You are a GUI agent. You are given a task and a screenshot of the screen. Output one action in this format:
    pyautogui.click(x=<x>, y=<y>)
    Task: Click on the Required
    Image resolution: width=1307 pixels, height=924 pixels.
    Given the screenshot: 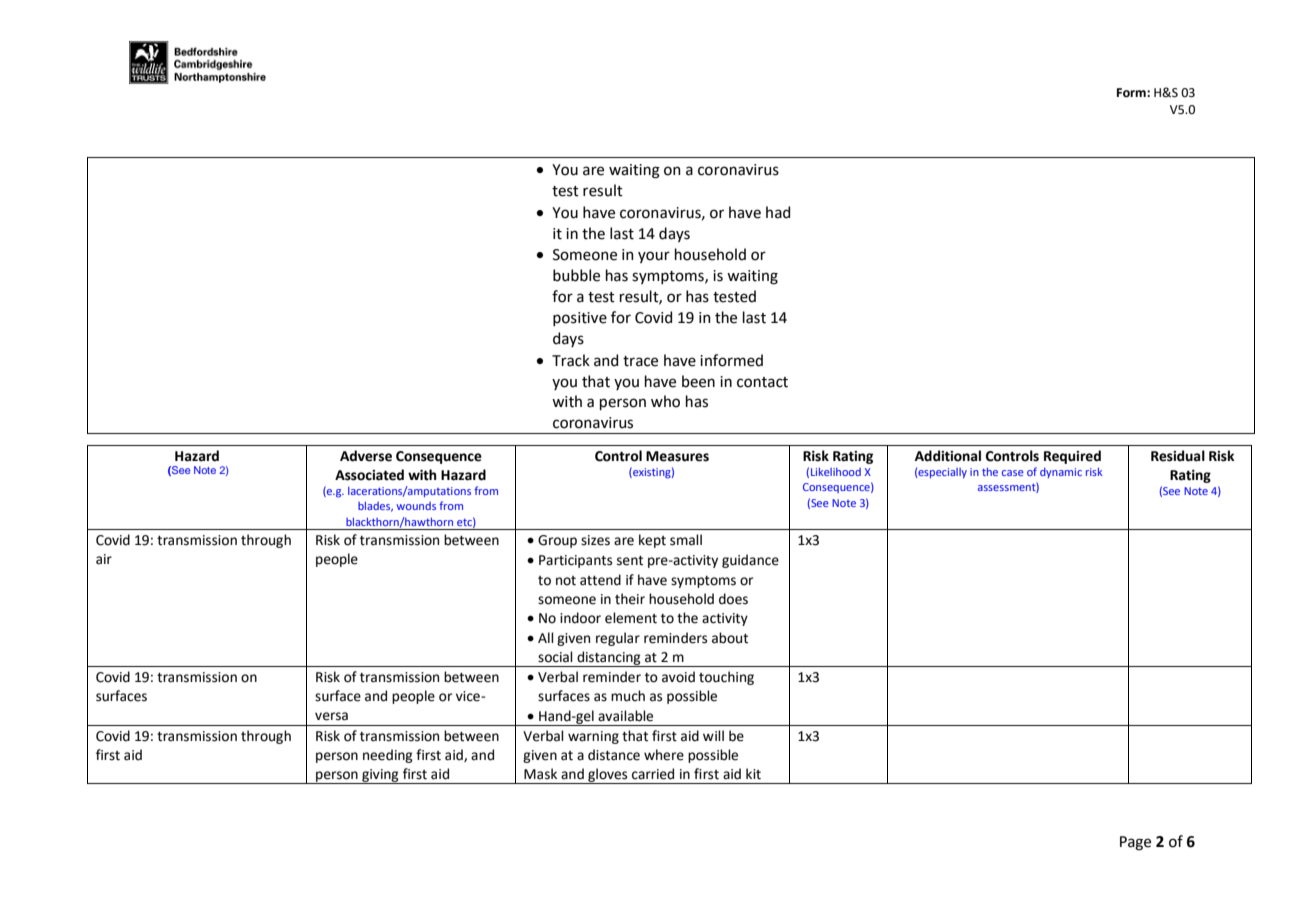 What is the action you would take?
    pyautogui.click(x=1072, y=457)
